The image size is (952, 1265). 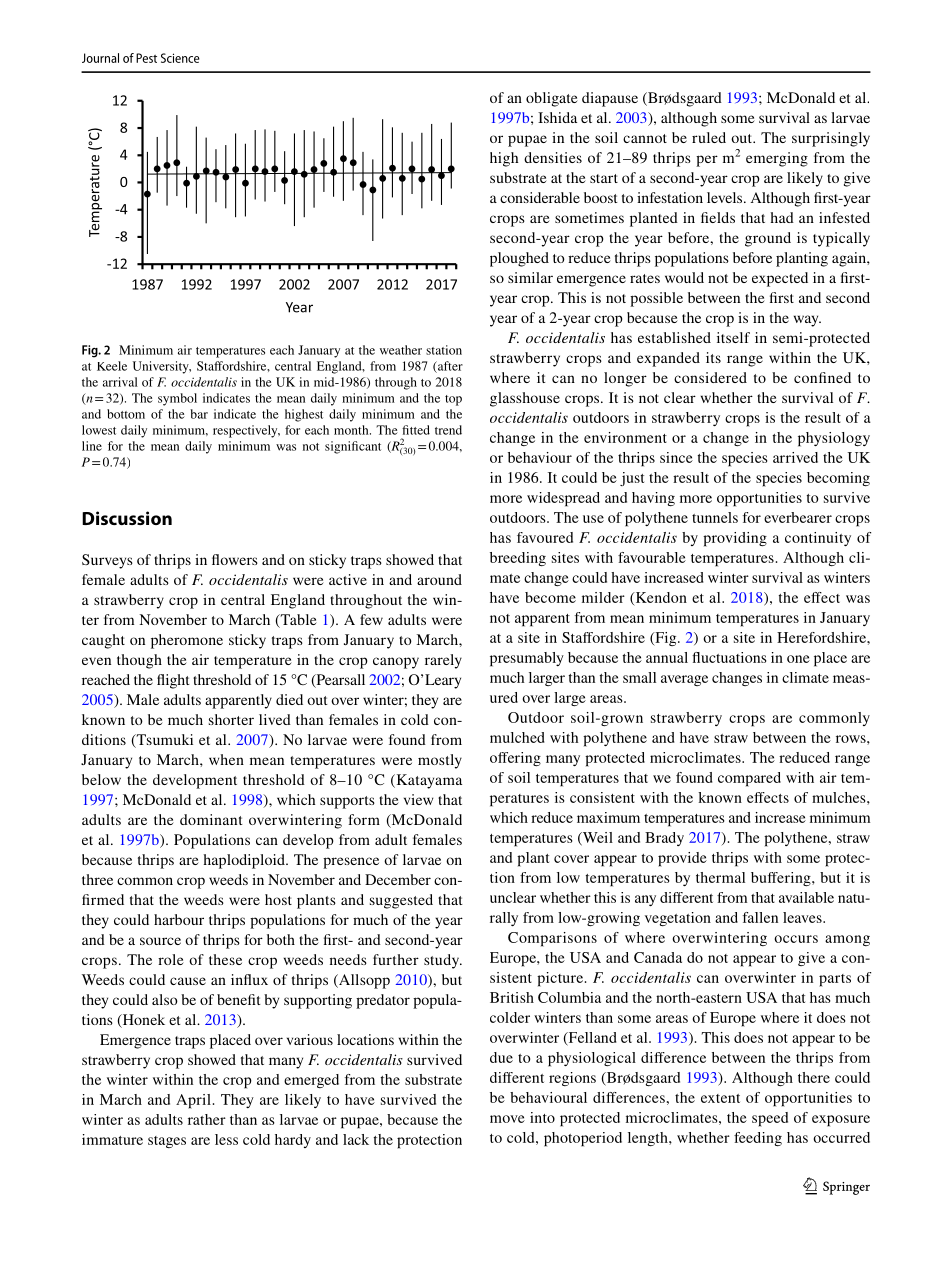 What do you see at coordinates (439, 579) in the page?
I see `around` at bounding box center [439, 579].
